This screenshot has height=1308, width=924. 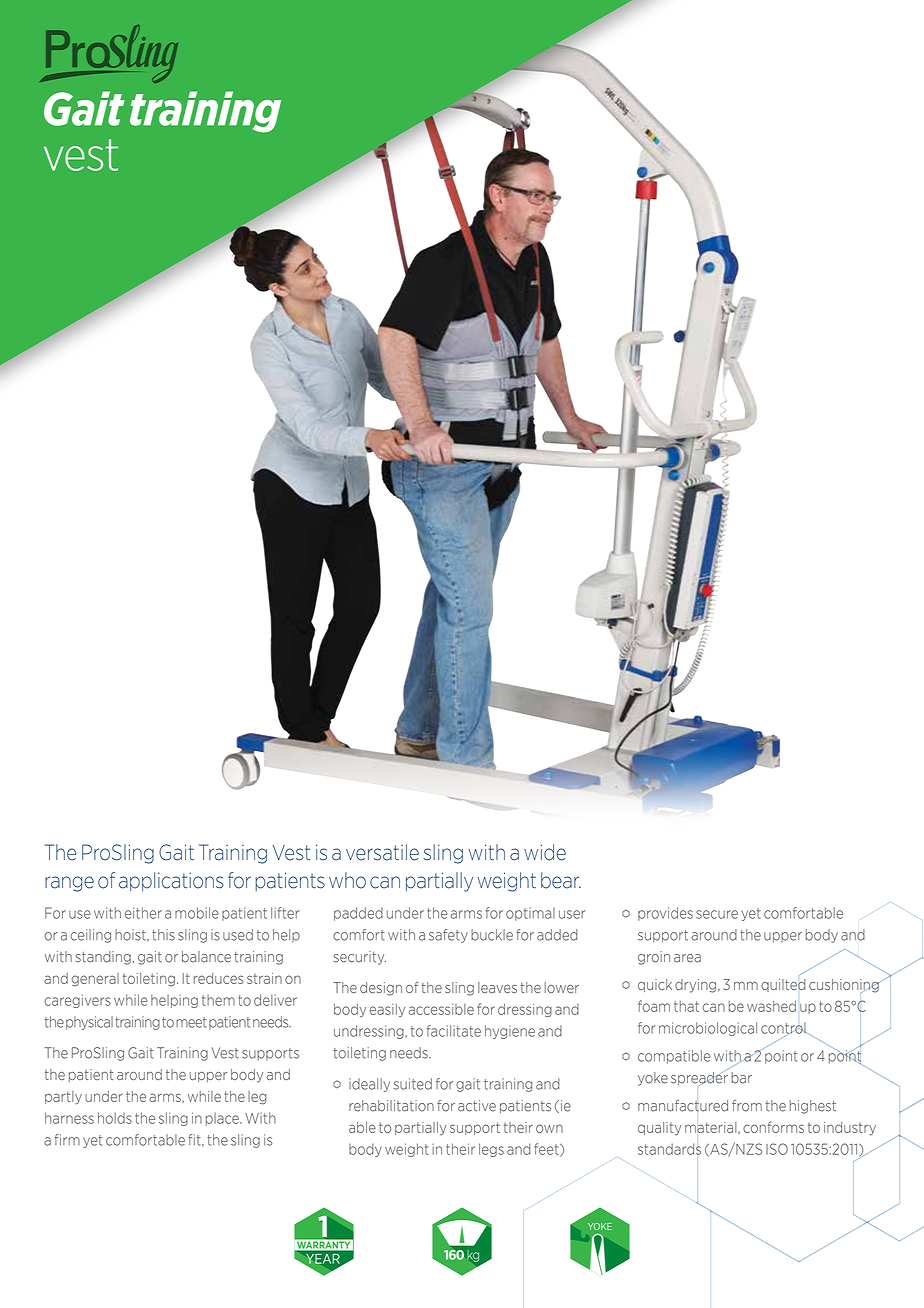 I want to click on area, so click(x=687, y=958).
